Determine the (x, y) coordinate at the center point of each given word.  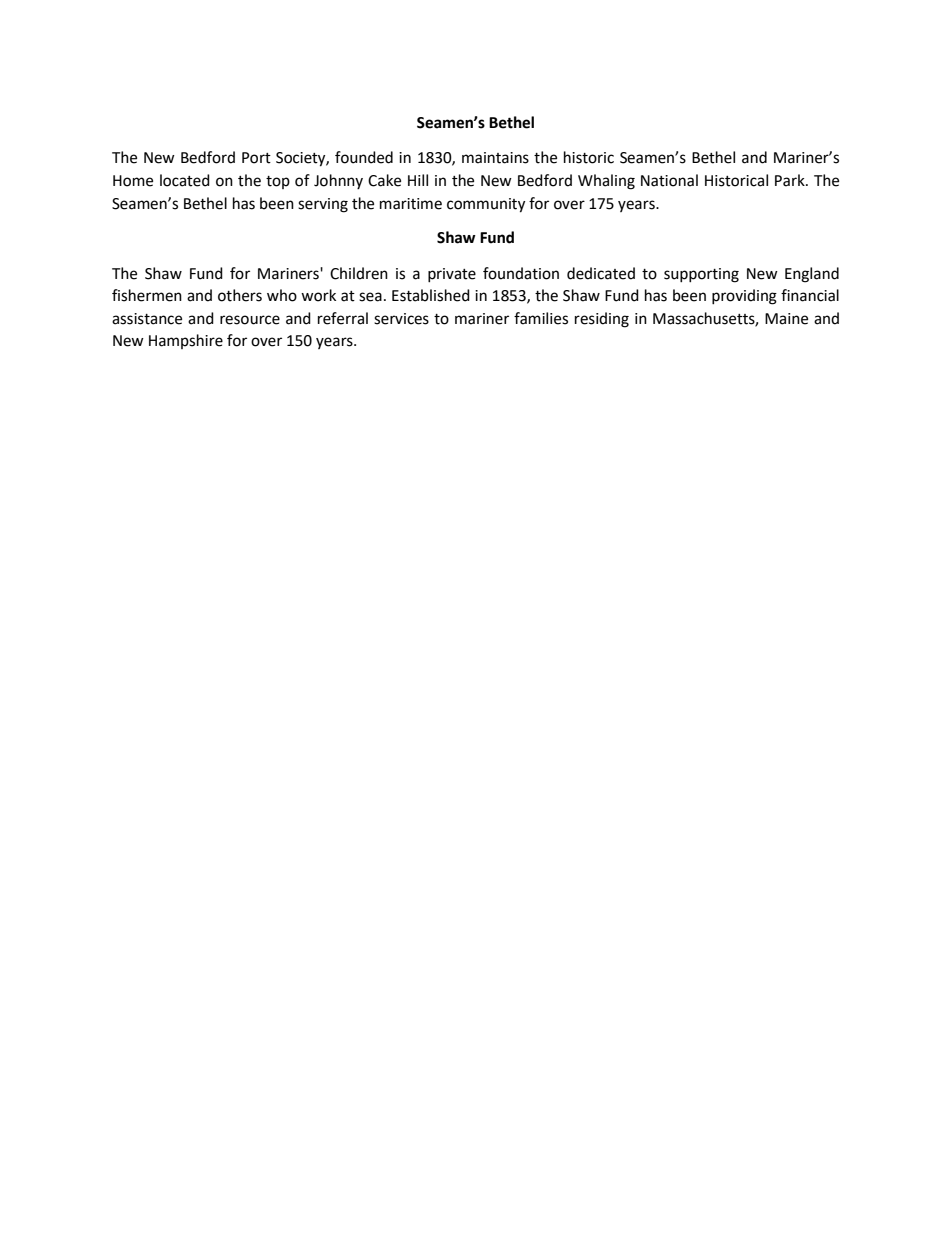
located (185, 180)
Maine (786, 319)
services (401, 319)
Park (791, 180)
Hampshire (186, 341)
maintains (495, 158)
